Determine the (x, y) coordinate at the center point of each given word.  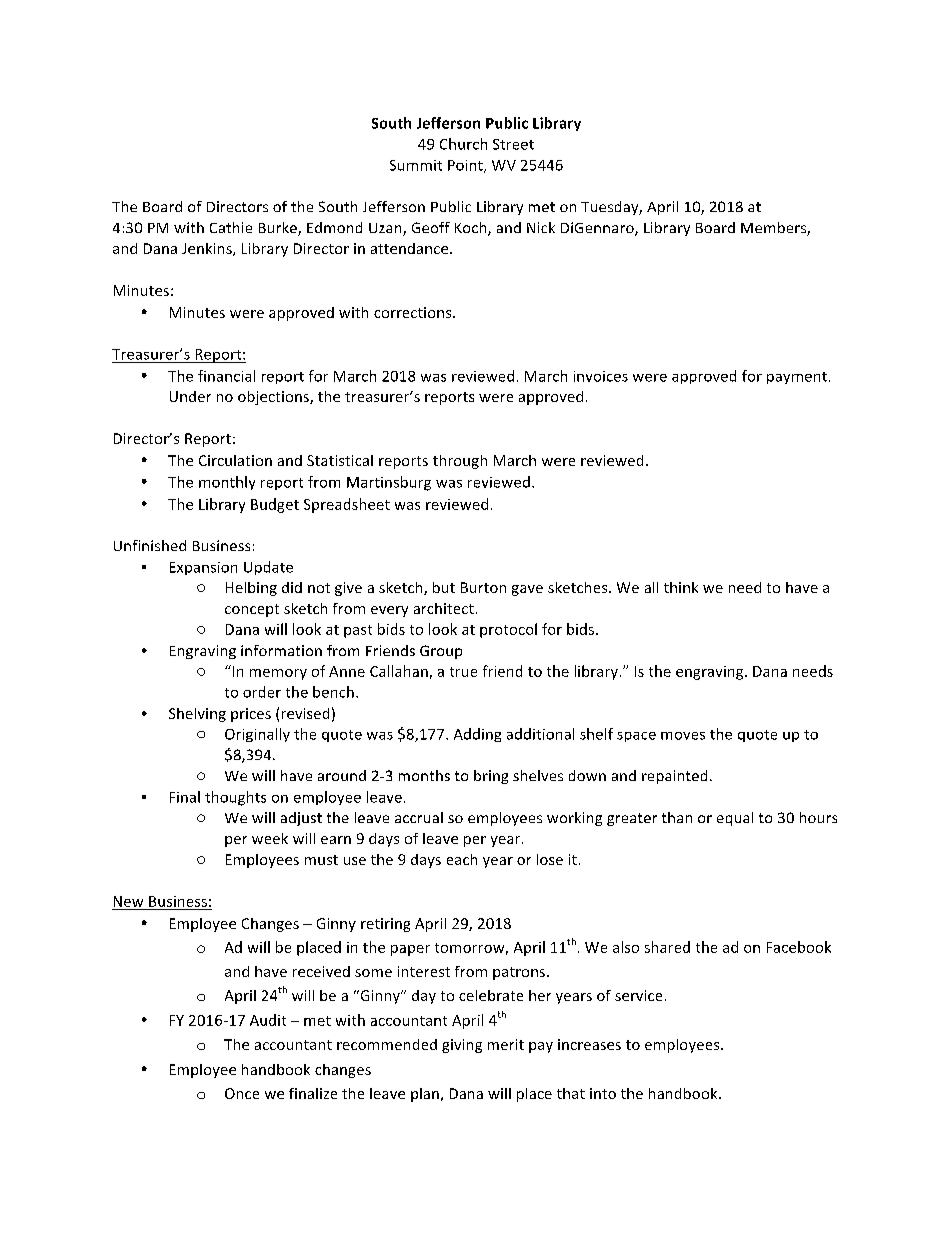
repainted (674, 777)
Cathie (231, 227)
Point (466, 166)
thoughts (235, 798)
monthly (227, 483)
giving (462, 1046)
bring (491, 777)
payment (797, 378)
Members (774, 229)
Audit (268, 1020)
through (460, 462)
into (603, 1093)
